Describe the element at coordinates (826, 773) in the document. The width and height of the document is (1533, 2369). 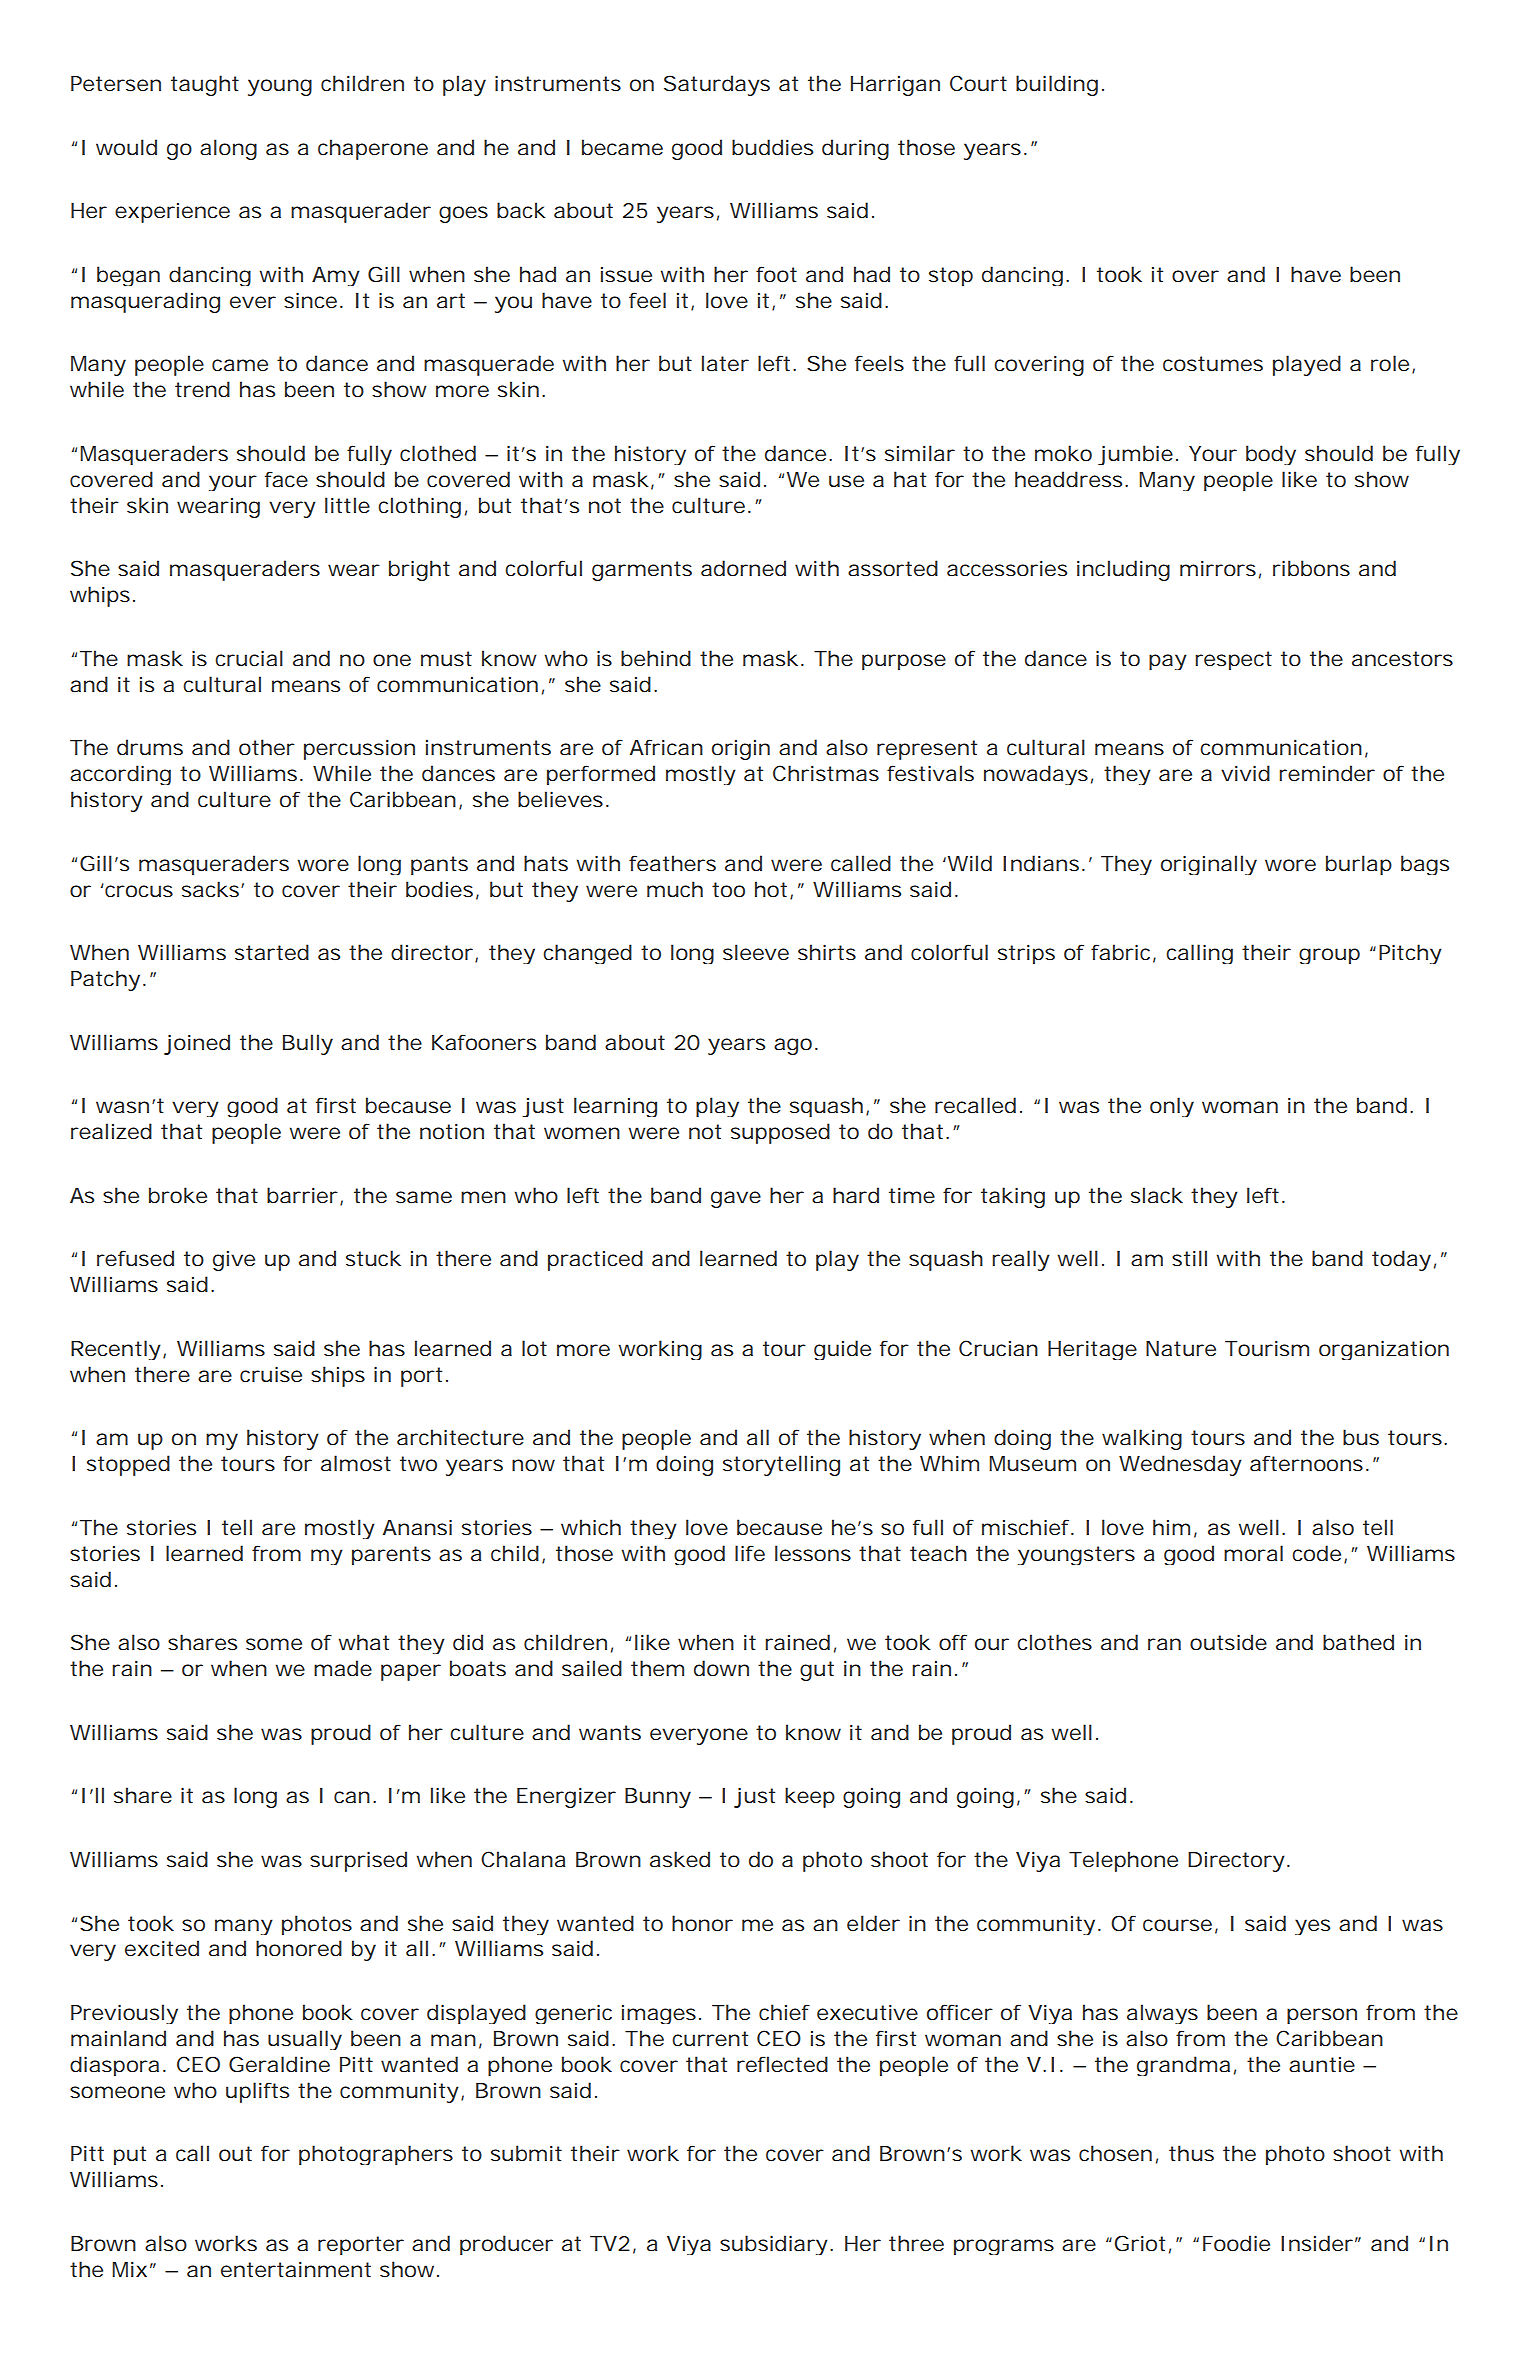
I see `Christmas` at that location.
